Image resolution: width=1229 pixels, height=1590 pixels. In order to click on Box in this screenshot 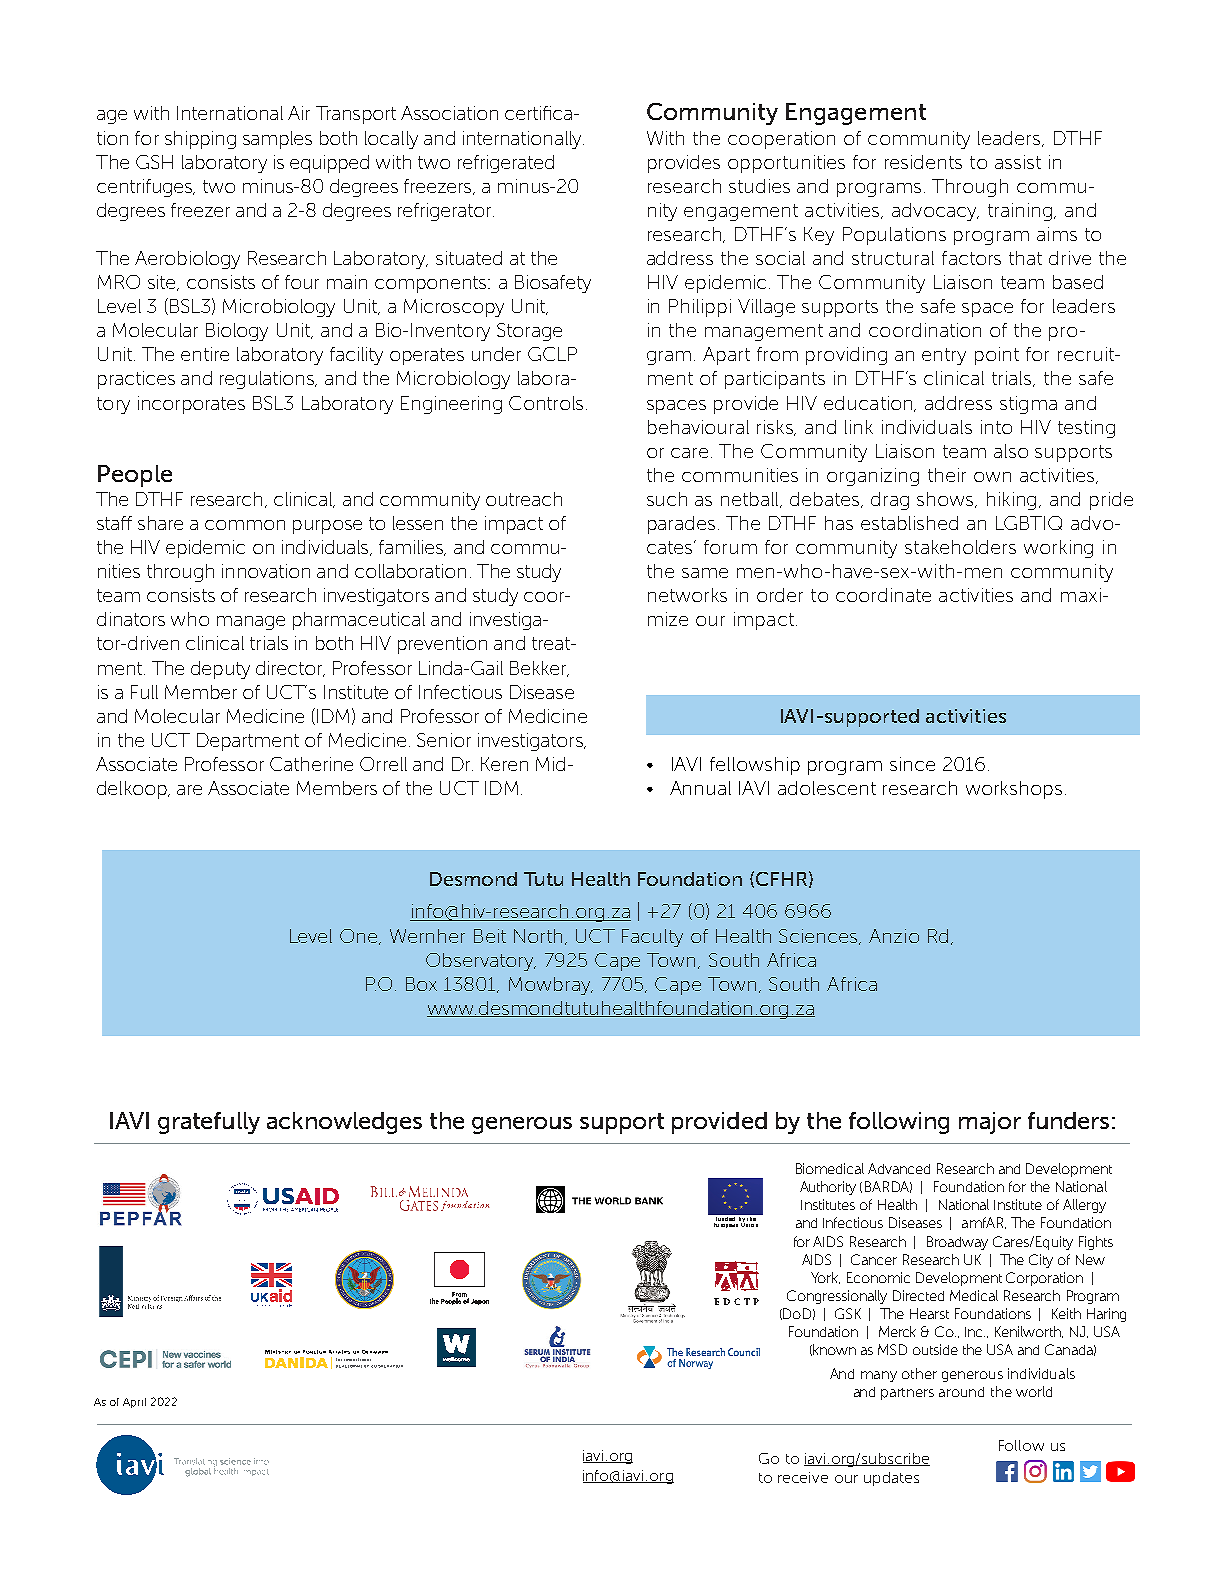, I will do `click(421, 984)`.
